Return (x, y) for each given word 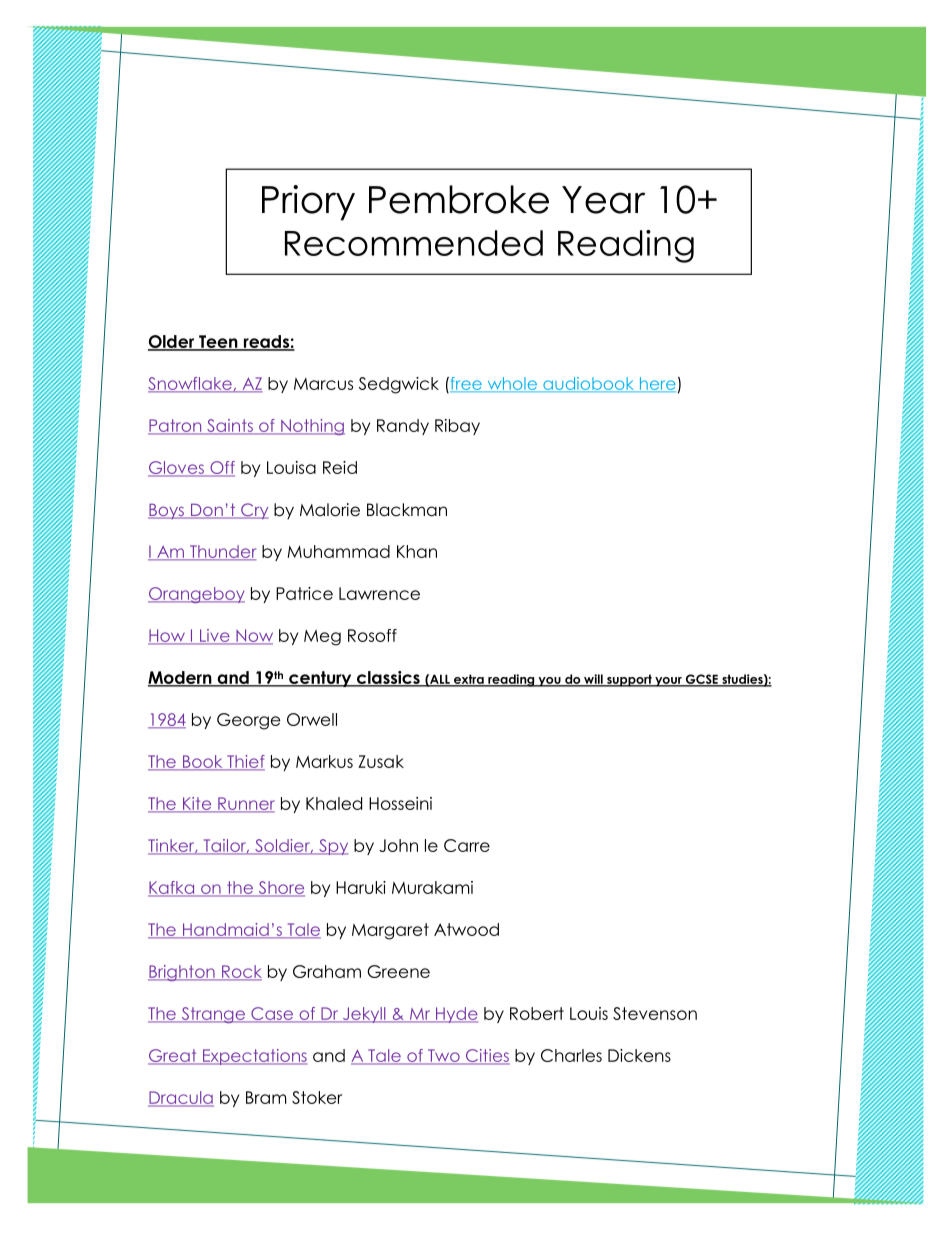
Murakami (432, 887)
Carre (467, 845)
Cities (487, 1057)
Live (214, 636)
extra (469, 680)
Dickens (639, 1055)
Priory (308, 203)
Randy (403, 427)
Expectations (253, 1057)
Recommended (414, 243)
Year (603, 200)
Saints (230, 427)
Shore (280, 889)
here (656, 384)
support (629, 680)
